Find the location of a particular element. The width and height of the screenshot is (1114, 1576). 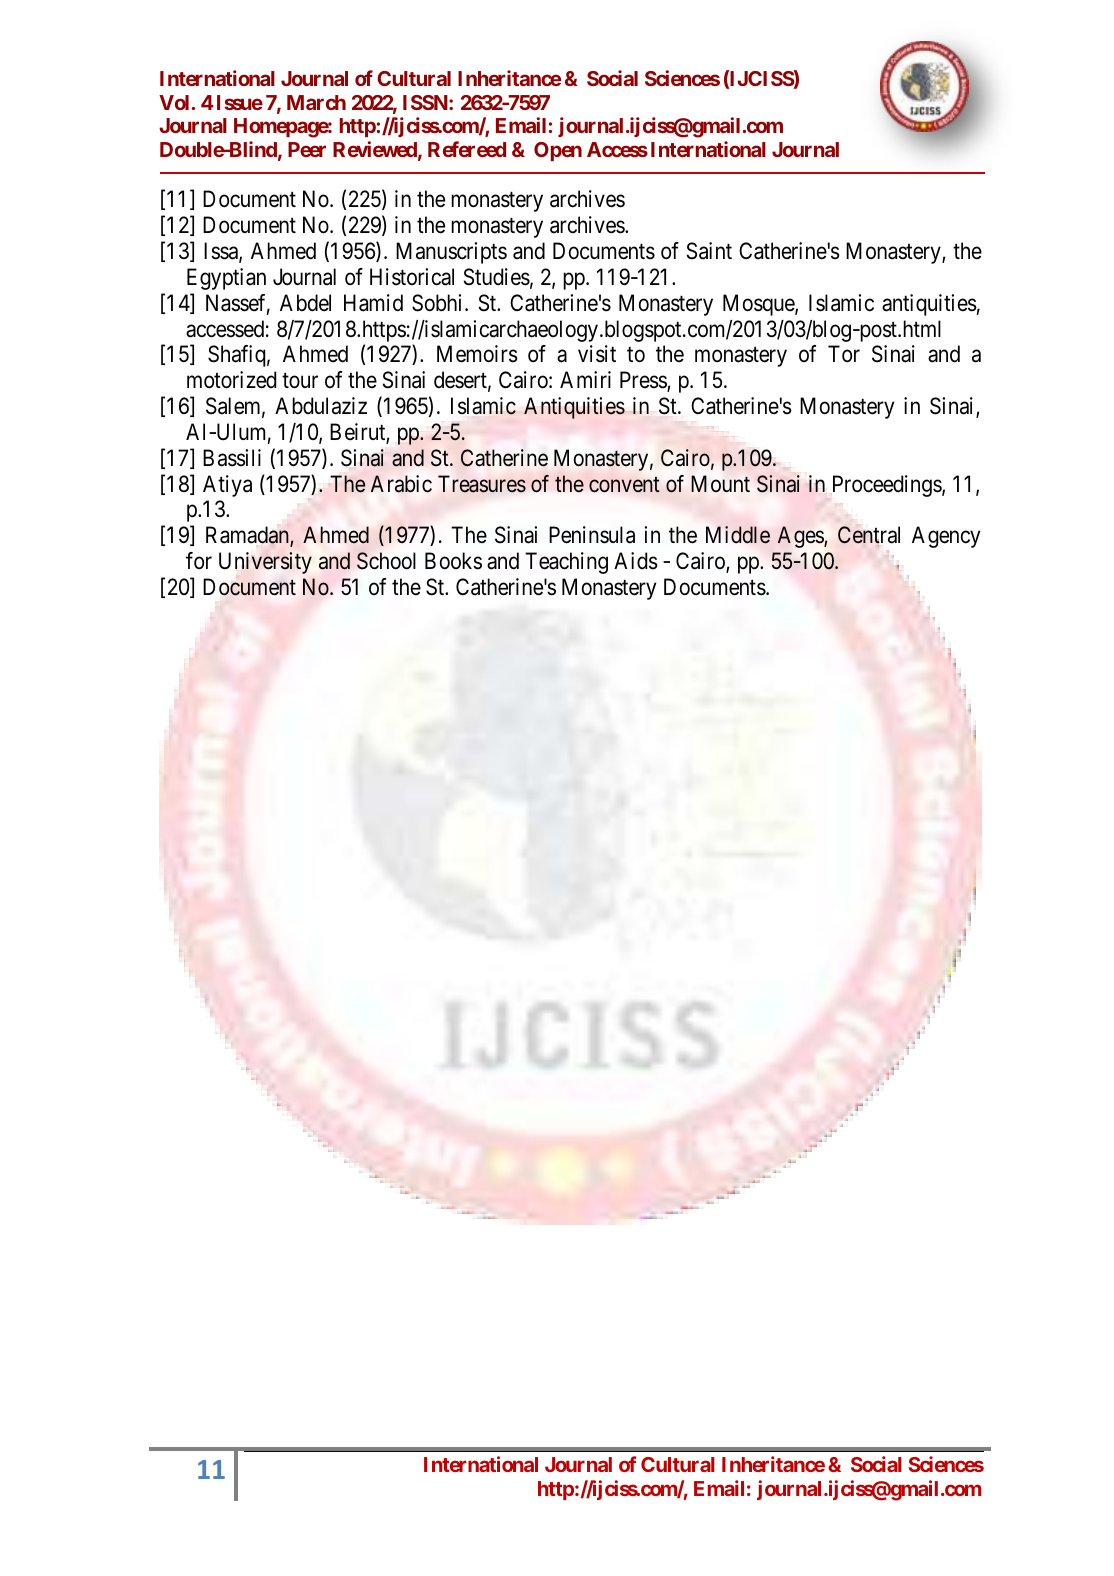

Open is located at coordinates (558, 151).
